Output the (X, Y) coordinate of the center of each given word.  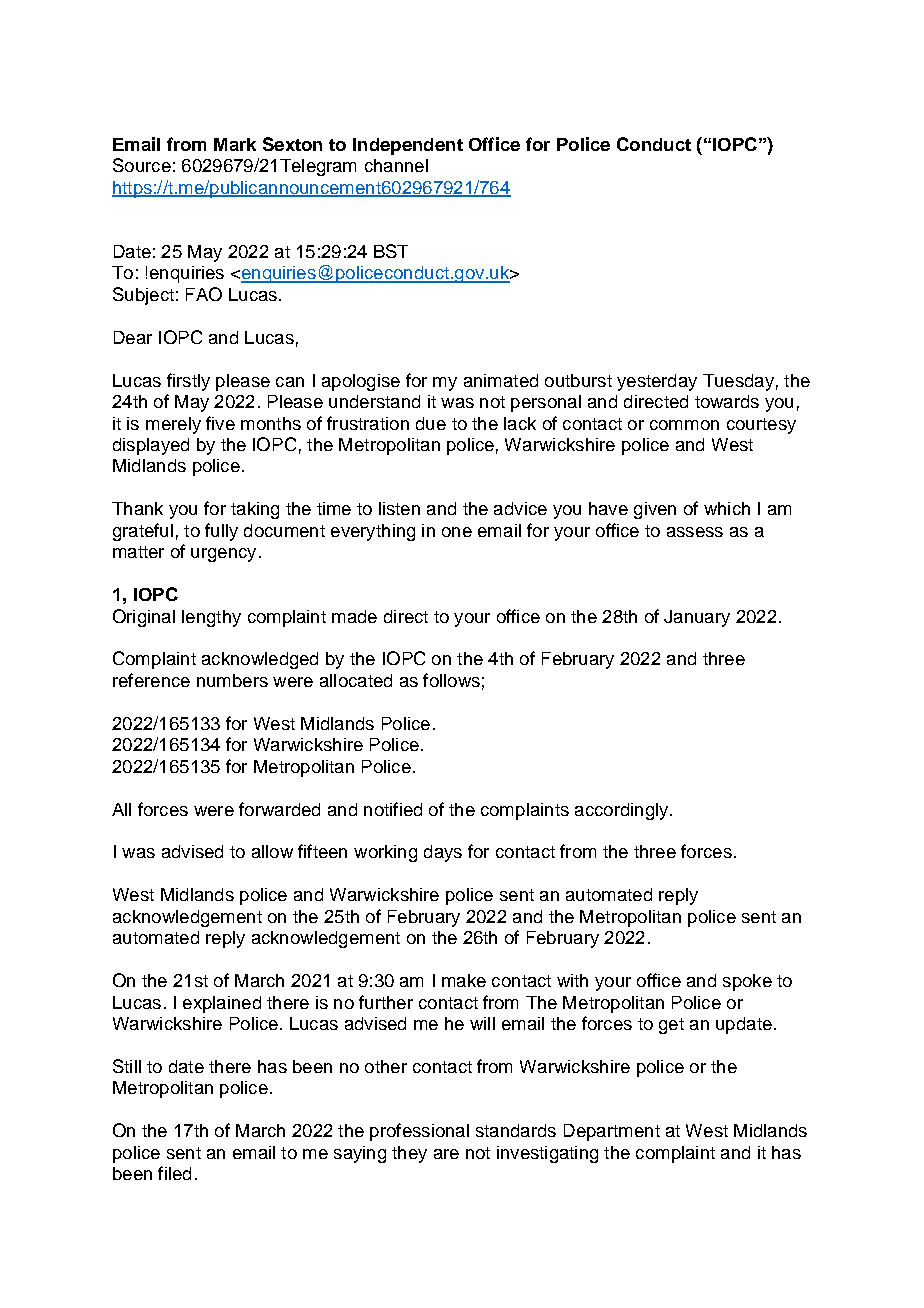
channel (396, 165)
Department (612, 1132)
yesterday (657, 382)
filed (174, 1173)
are (446, 1154)
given (655, 510)
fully (221, 532)
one (457, 532)
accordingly (623, 811)
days (443, 853)
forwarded (279, 809)
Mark (235, 144)
